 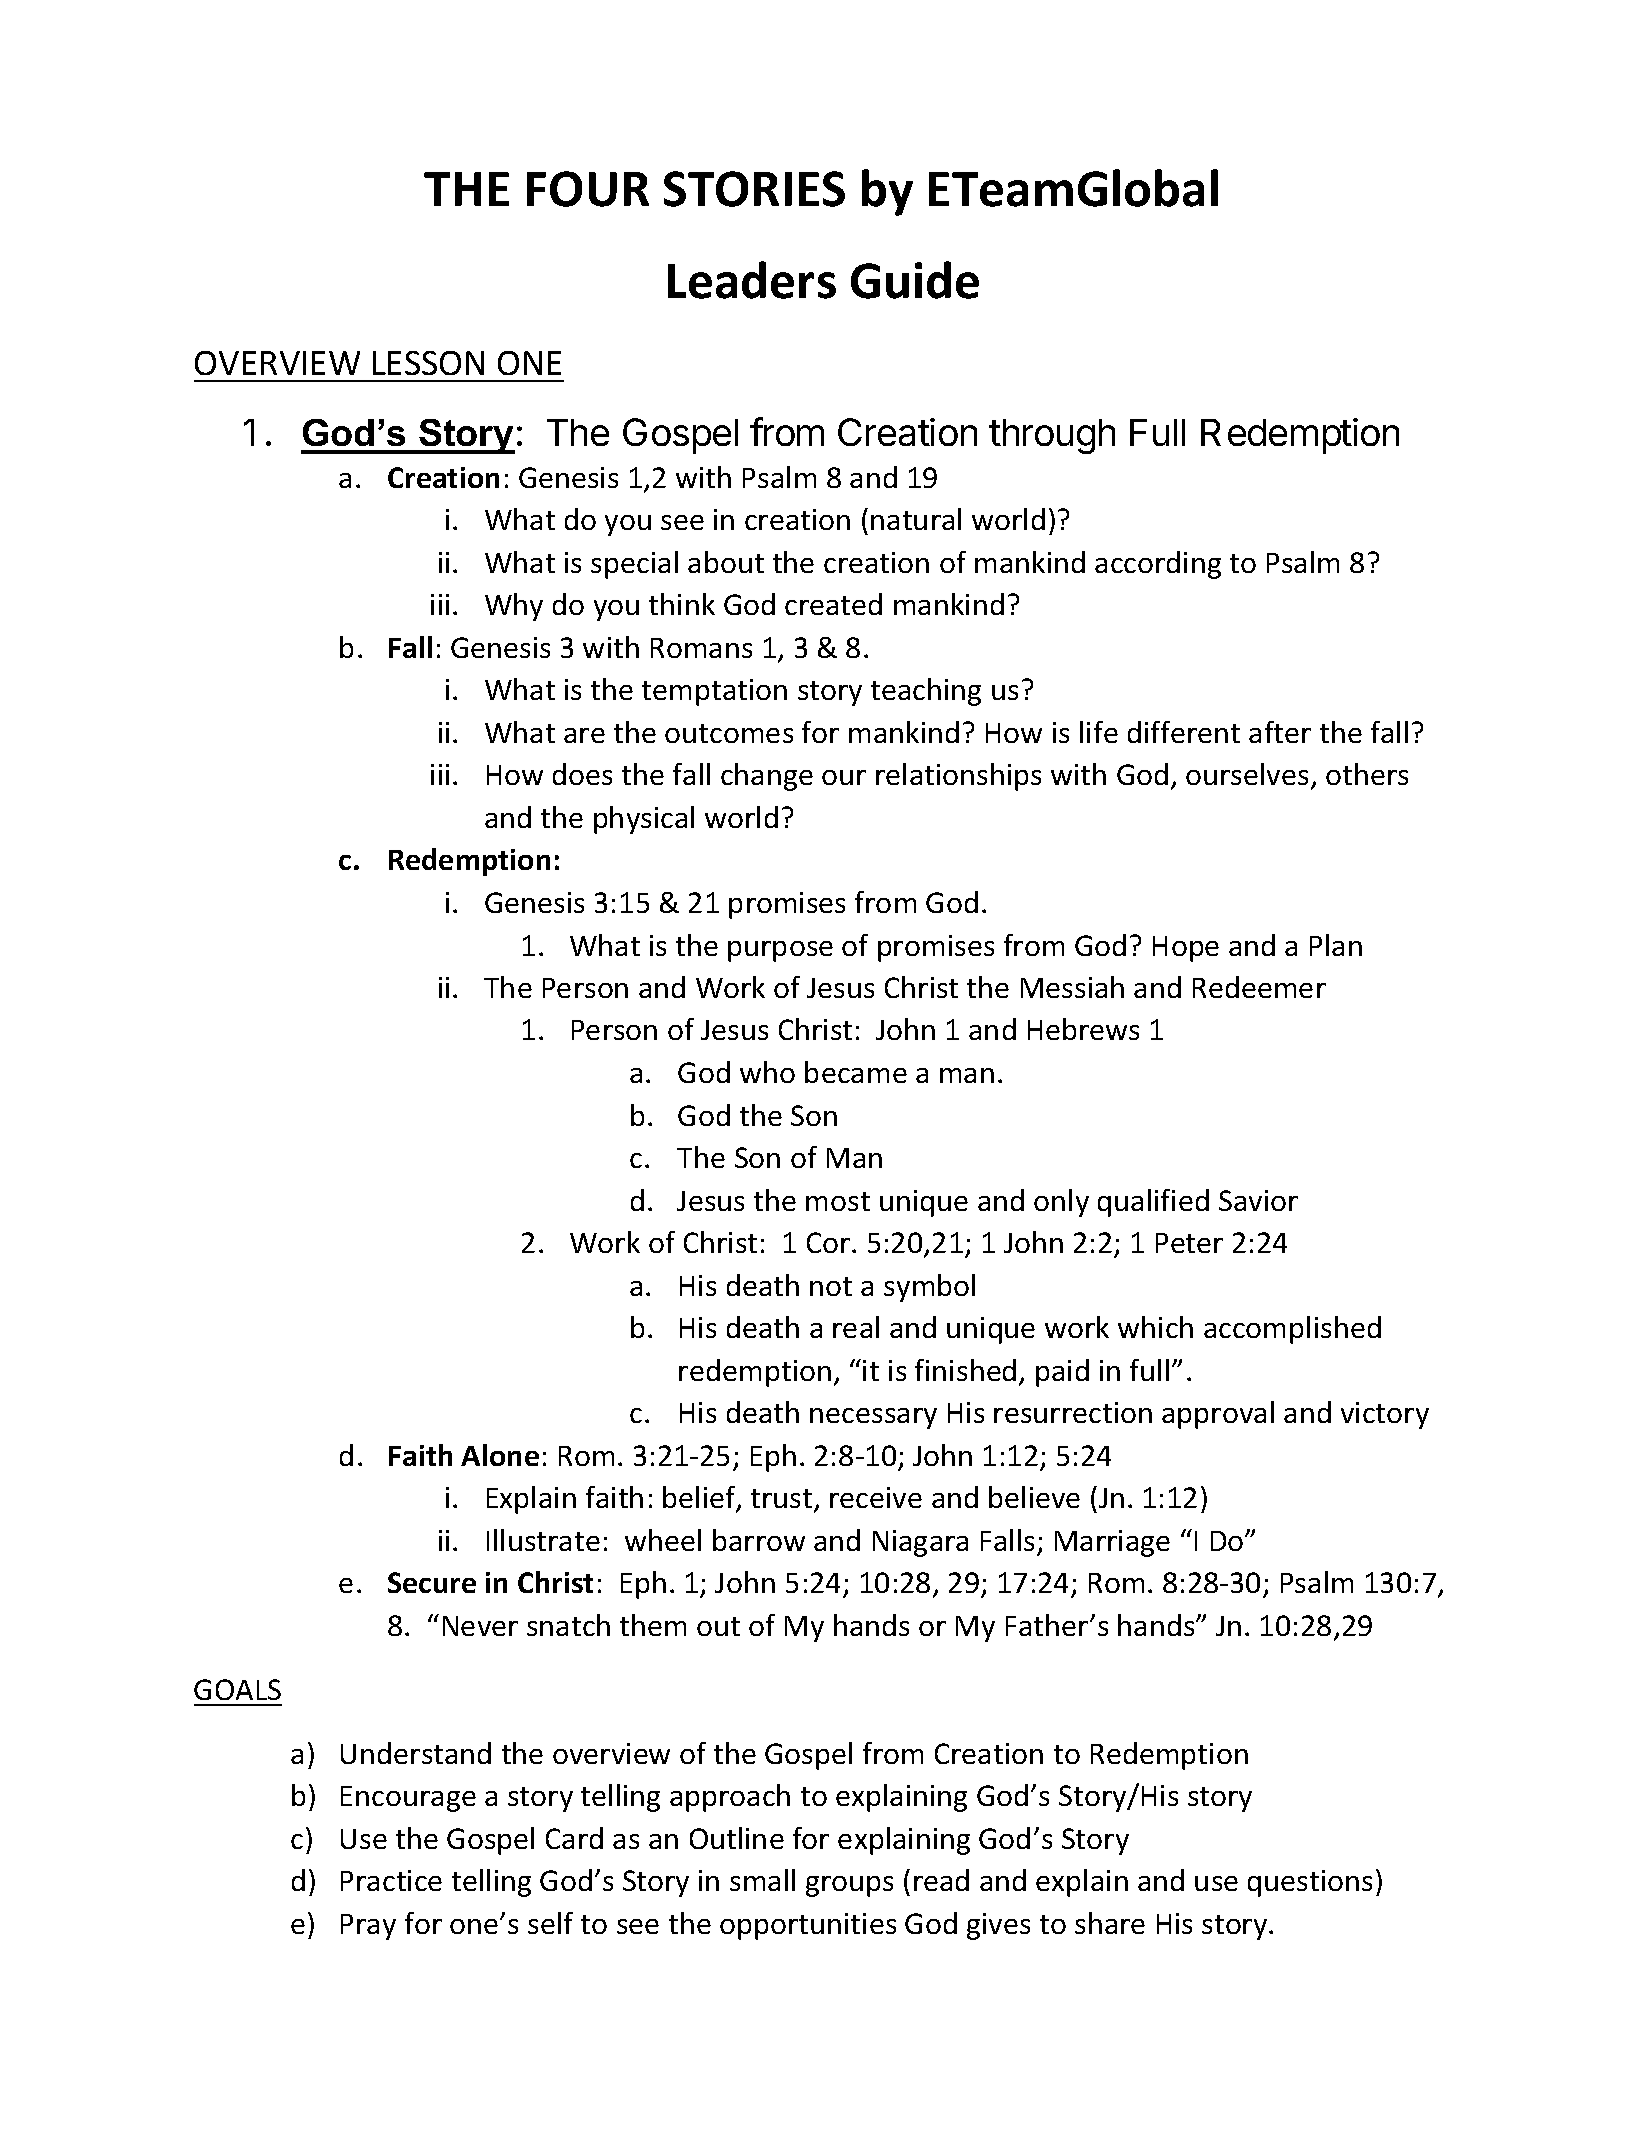 What do you see at coordinates (856, 1072) in the document?
I see `became` at bounding box center [856, 1072].
